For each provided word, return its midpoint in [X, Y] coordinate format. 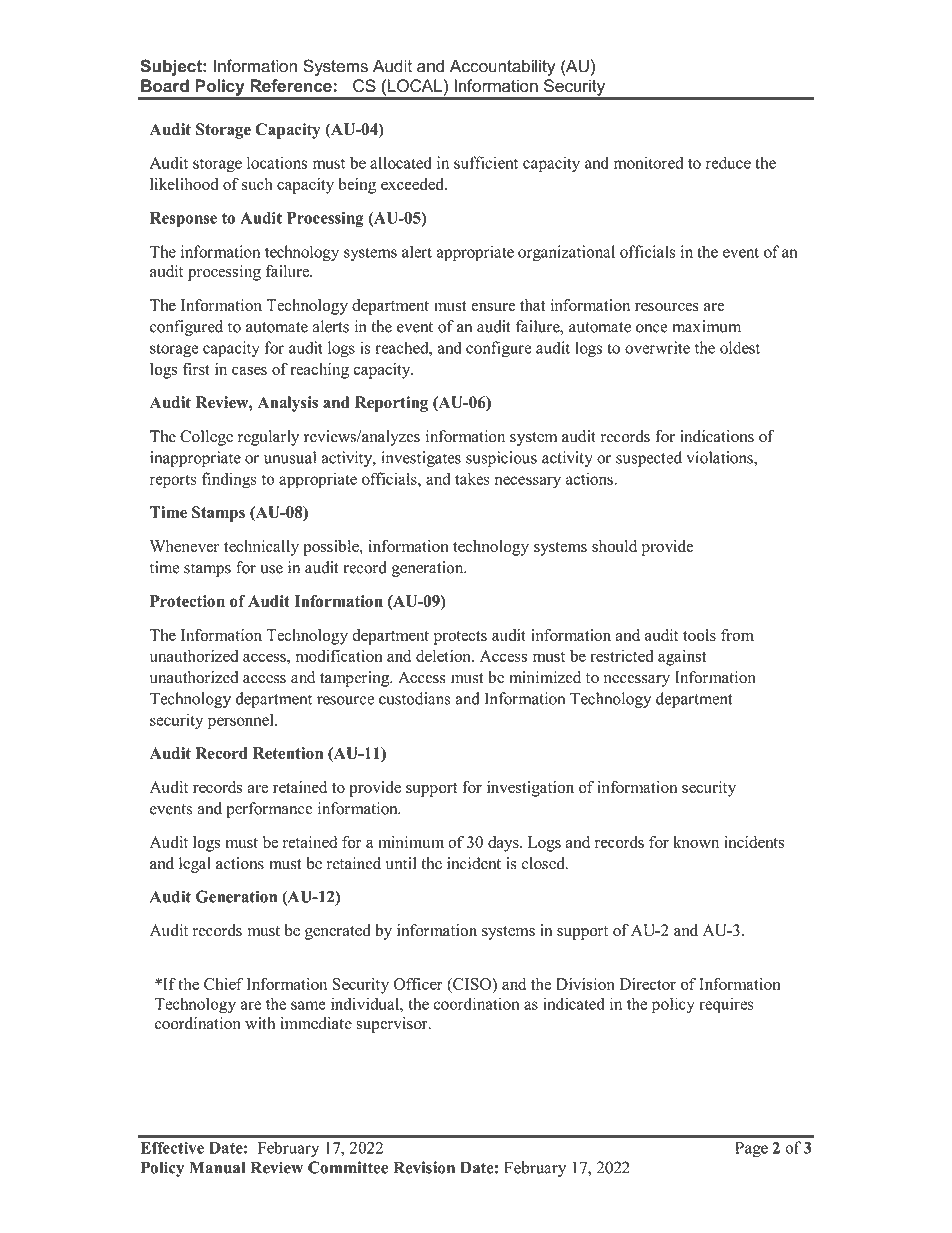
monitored [649, 162]
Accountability [502, 67]
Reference [291, 85]
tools [699, 635]
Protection [187, 601]
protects [460, 638]
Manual [217, 1167]
